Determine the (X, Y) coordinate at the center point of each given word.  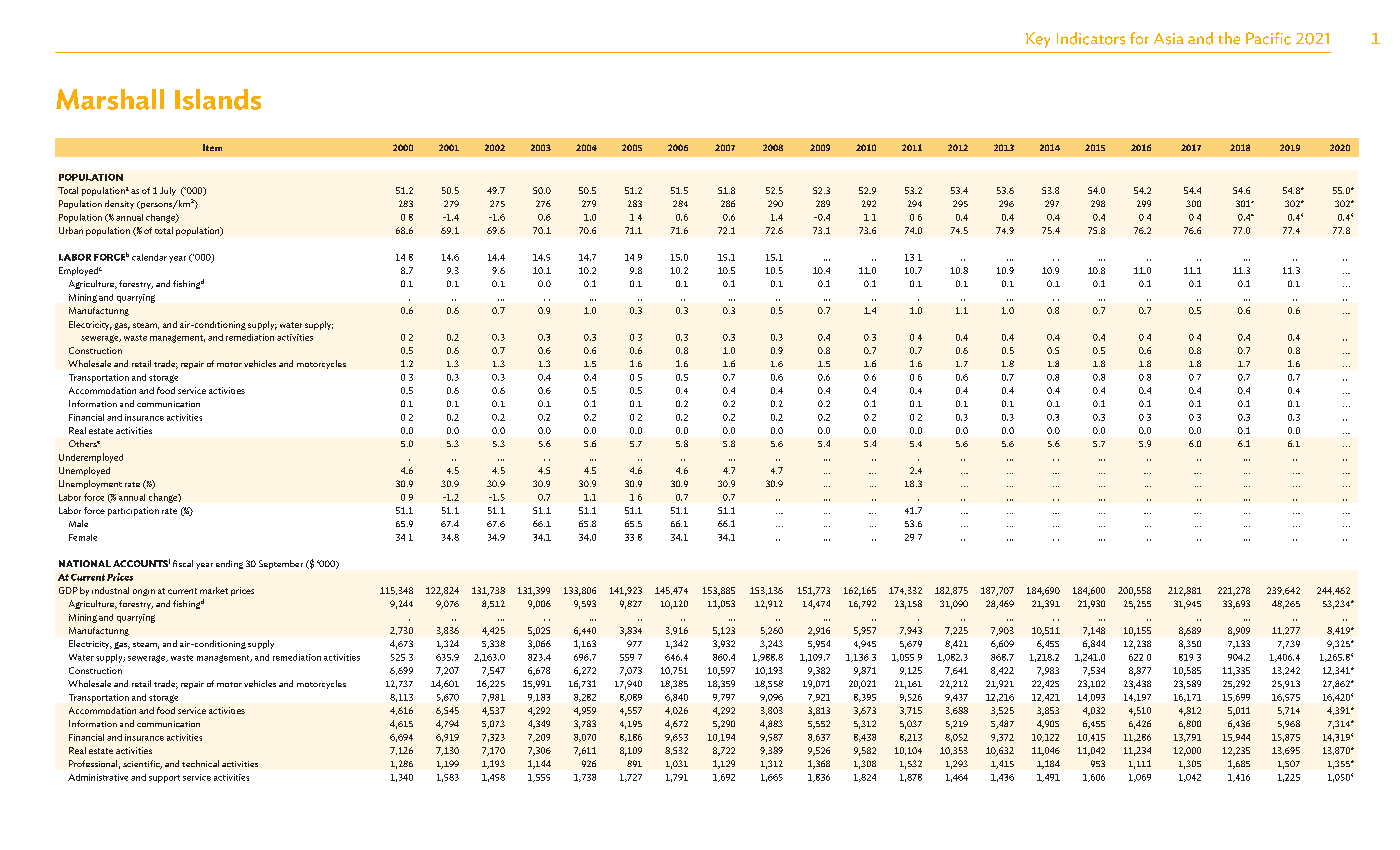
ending (229, 564)
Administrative (98, 777)
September (281, 564)
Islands (218, 99)
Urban (71, 230)
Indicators (1091, 38)
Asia (1169, 39)
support (164, 779)
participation (133, 511)
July (168, 191)
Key (1038, 40)
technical (200, 763)
